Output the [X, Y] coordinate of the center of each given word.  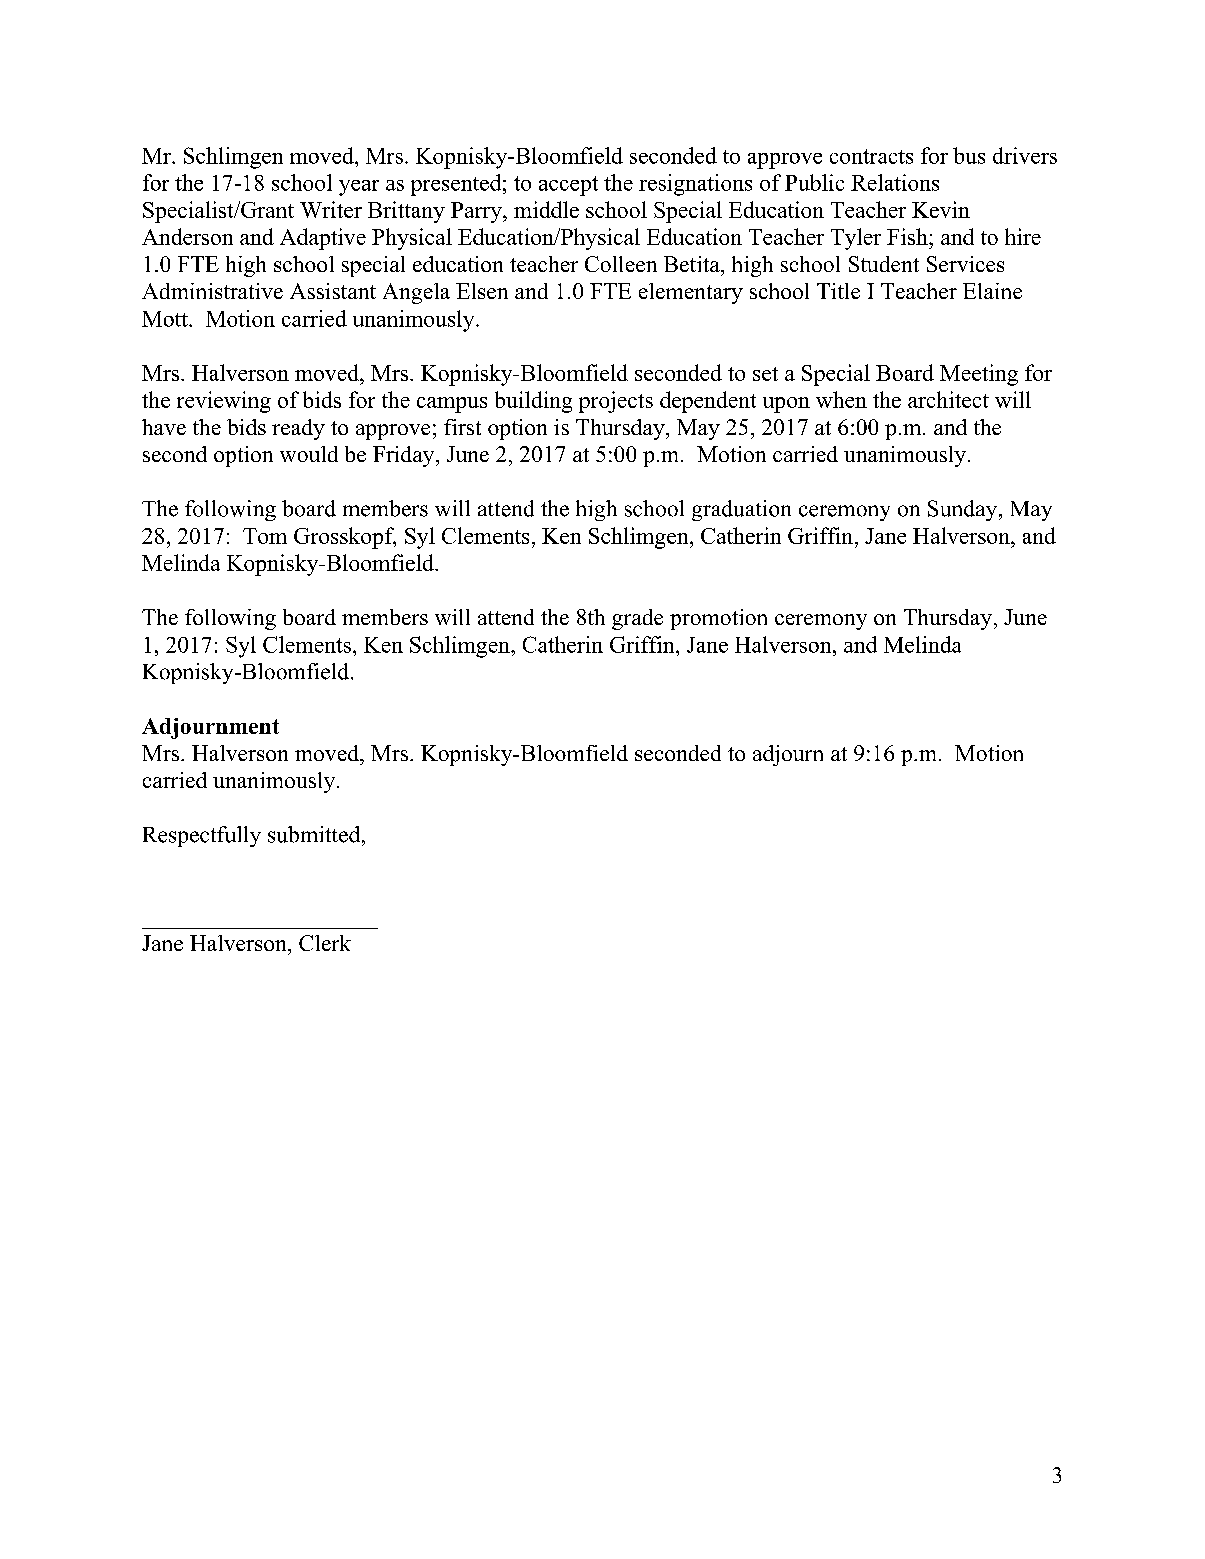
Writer [331, 209]
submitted [315, 834]
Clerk [325, 943]
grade [637, 619]
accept [568, 186]
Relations [895, 182]
